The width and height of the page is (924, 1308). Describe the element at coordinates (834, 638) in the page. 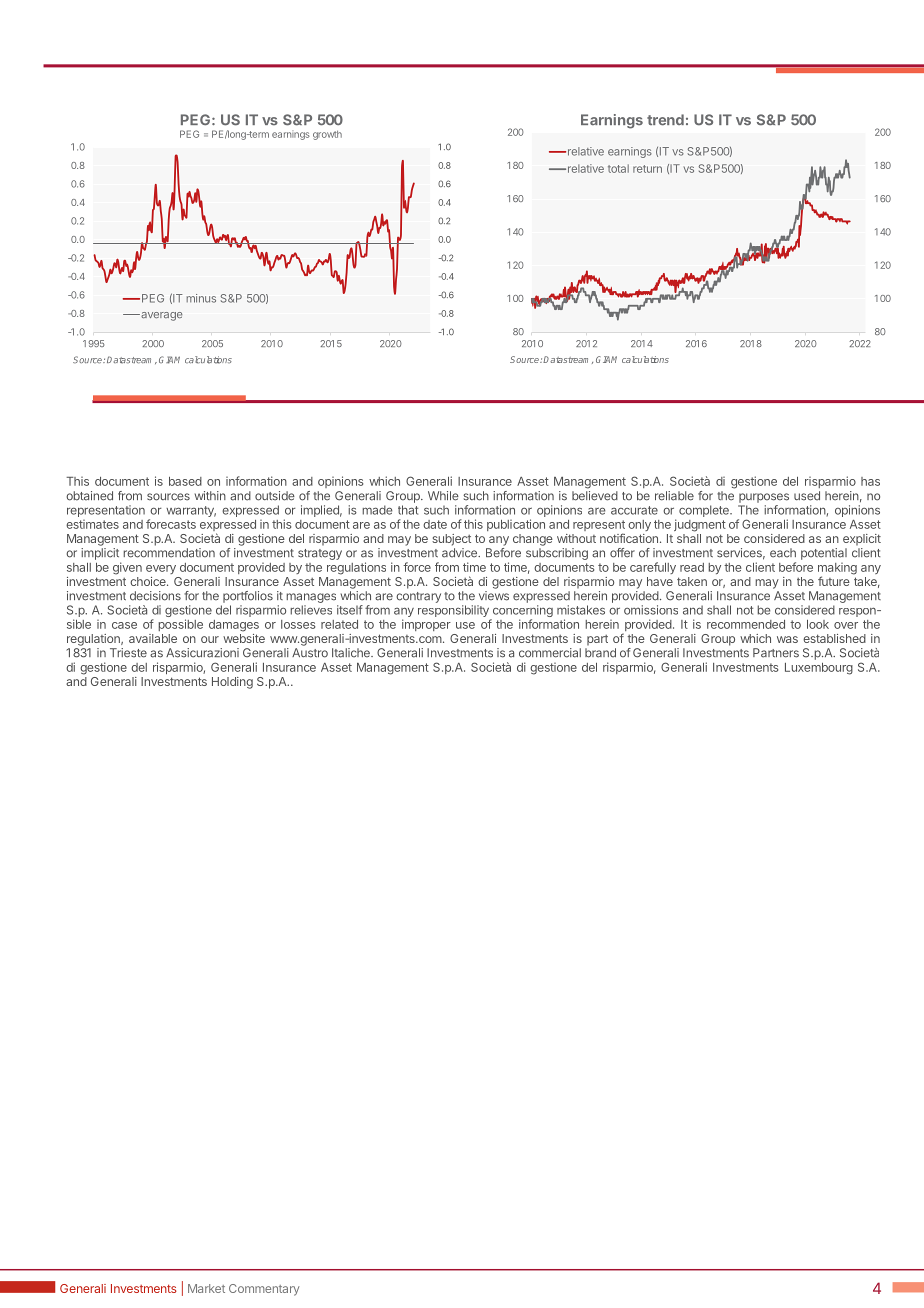

I see `established` at that location.
